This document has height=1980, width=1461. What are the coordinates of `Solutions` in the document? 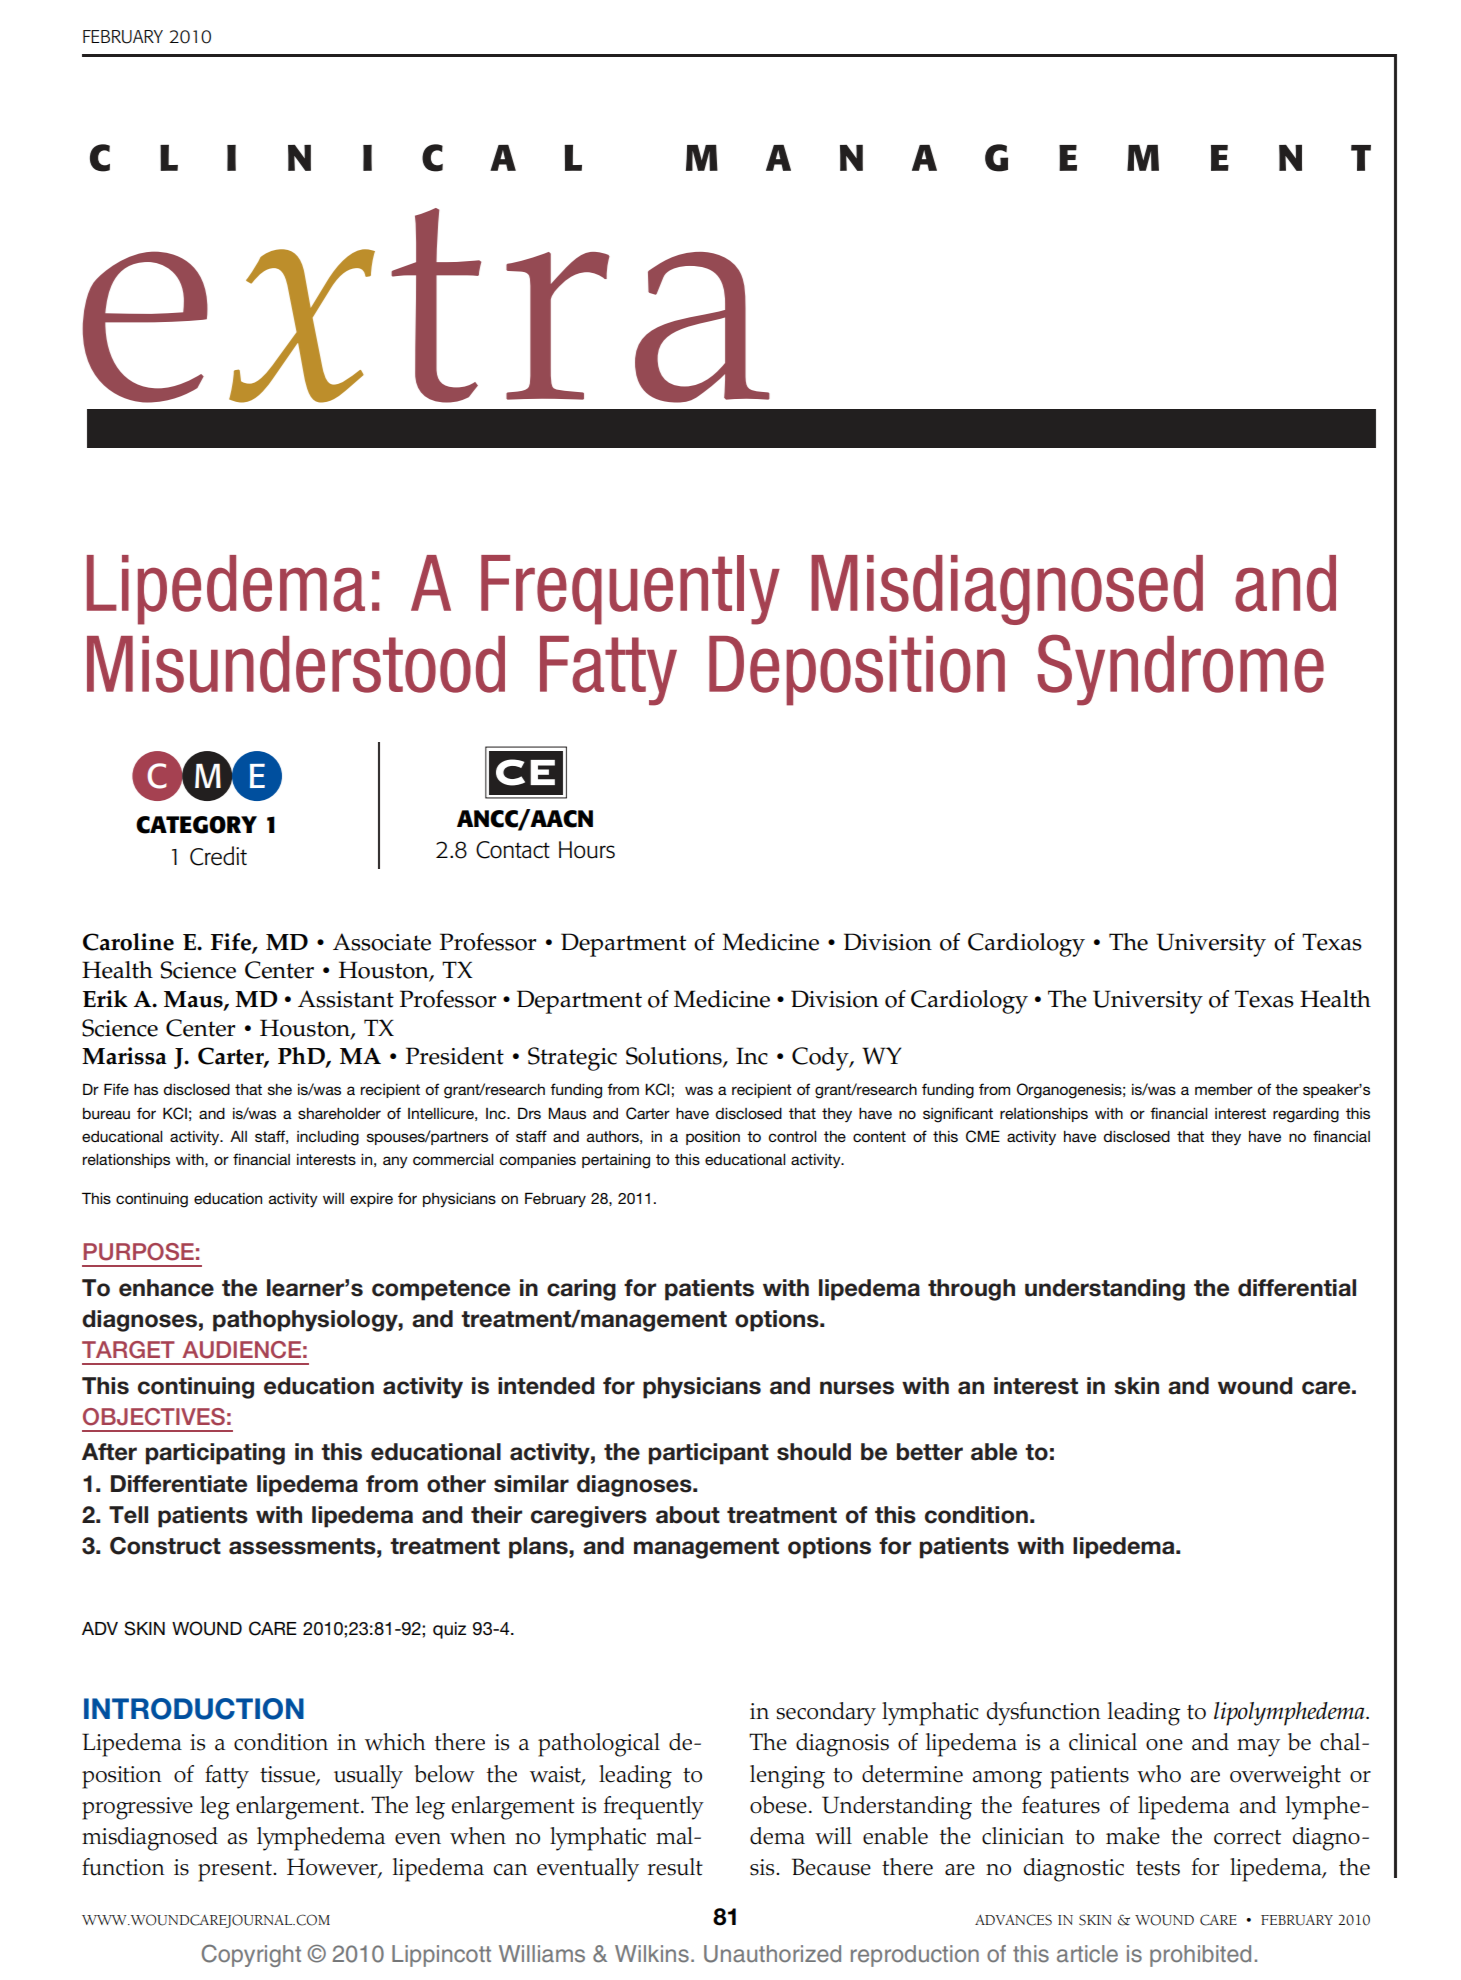 It's located at (675, 1057).
